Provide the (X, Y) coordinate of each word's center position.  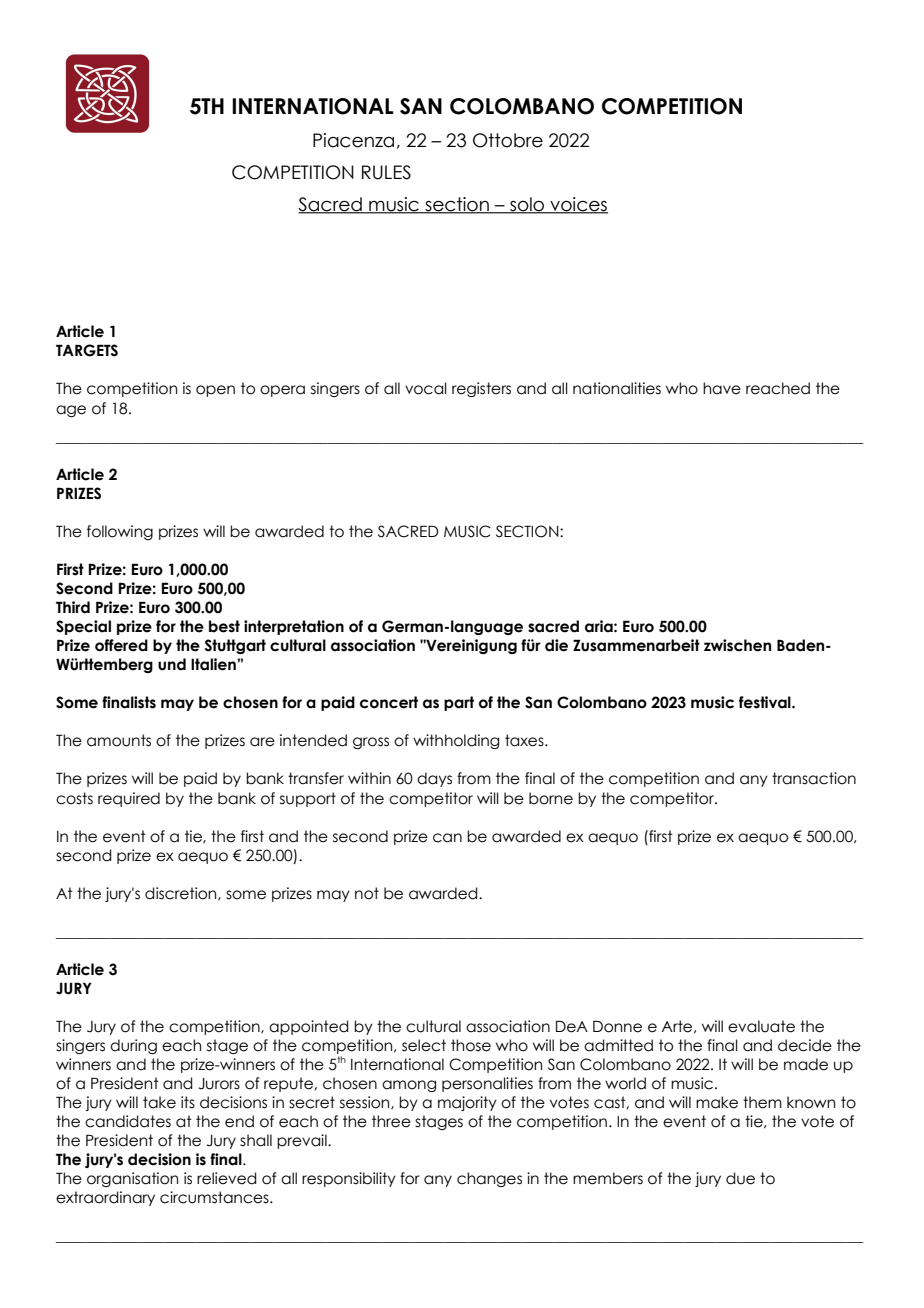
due (740, 1178)
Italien (214, 664)
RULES (386, 172)
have (722, 388)
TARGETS (87, 350)
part (459, 703)
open (215, 391)
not (367, 893)
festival (766, 702)
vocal (426, 388)
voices (578, 205)
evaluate (761, 1026)
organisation (132, 1179)
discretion (182, 894)
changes (489, 1179)
